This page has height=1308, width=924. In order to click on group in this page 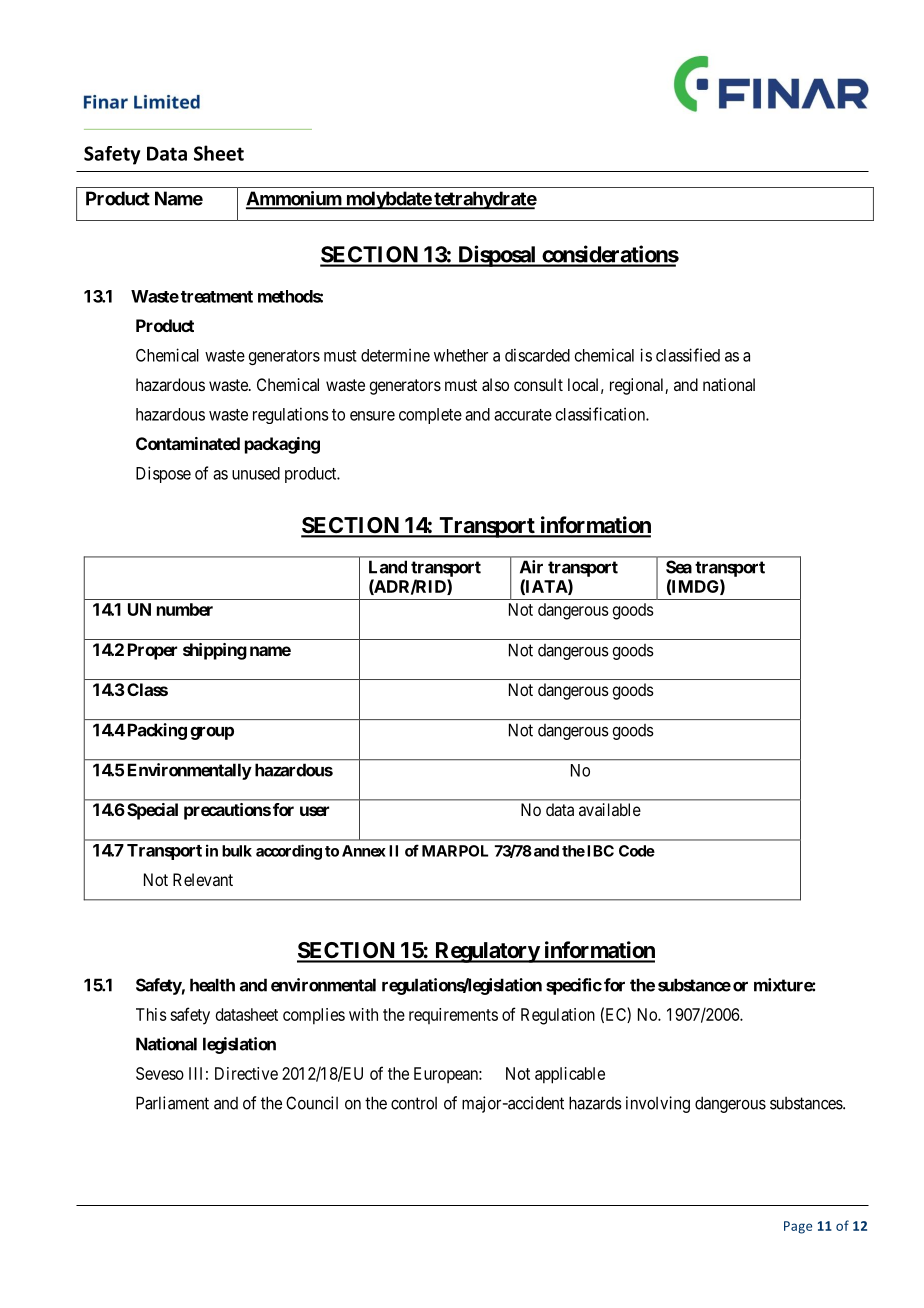, I will do `click(212, 733)`.
